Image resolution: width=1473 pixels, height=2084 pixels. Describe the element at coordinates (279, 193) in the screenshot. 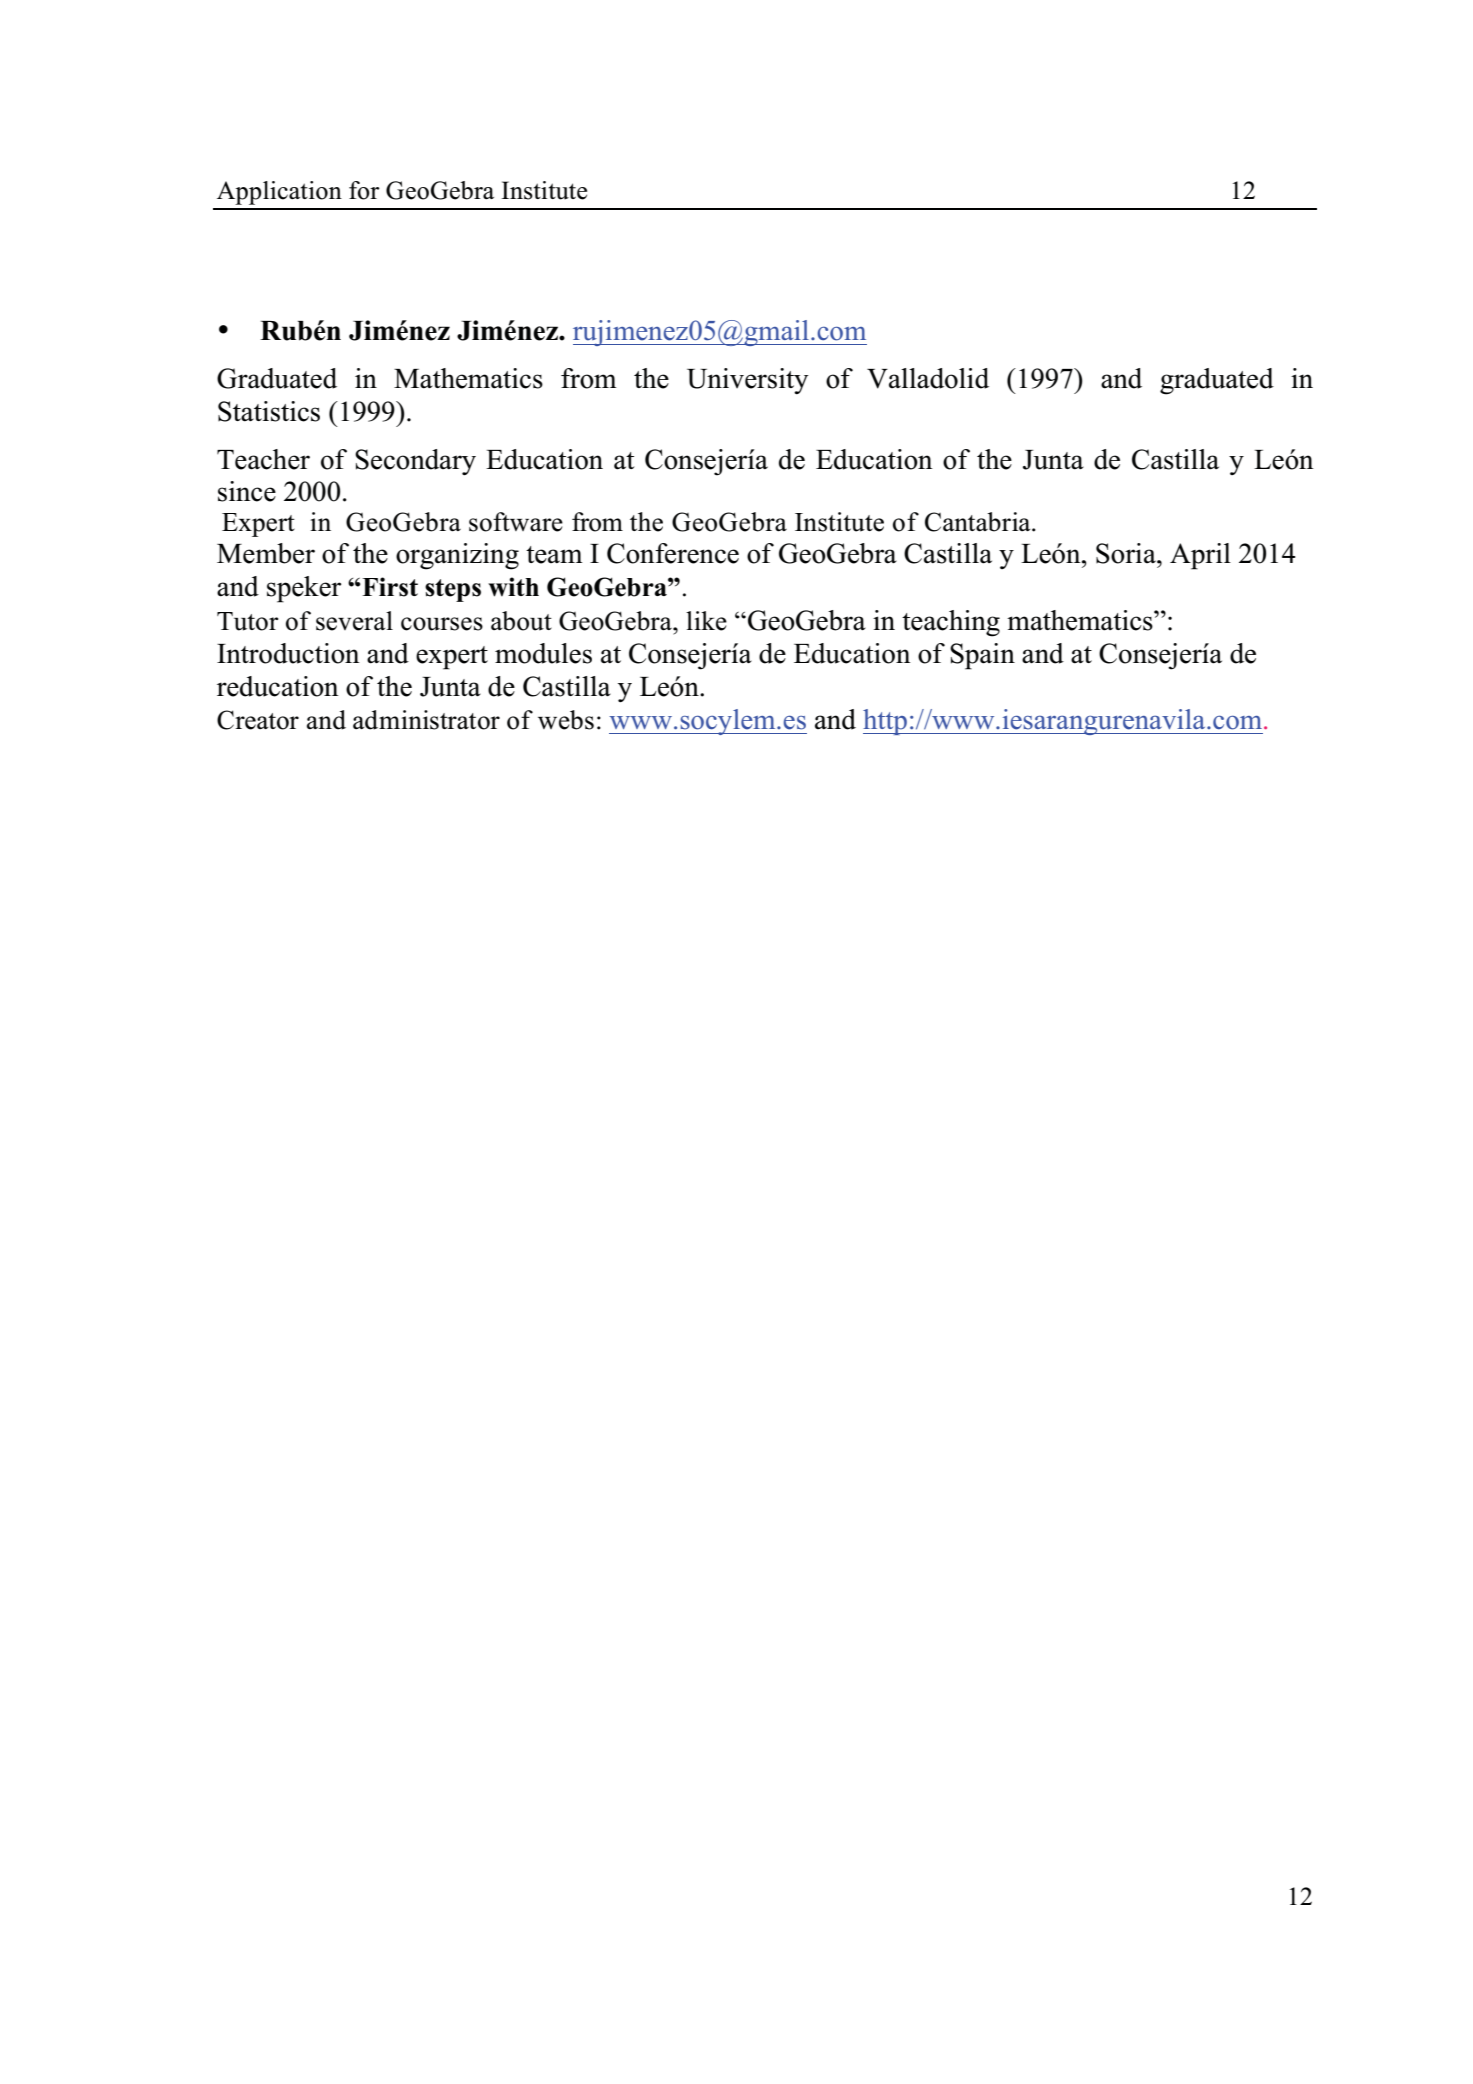

I see `Application` at that location.
